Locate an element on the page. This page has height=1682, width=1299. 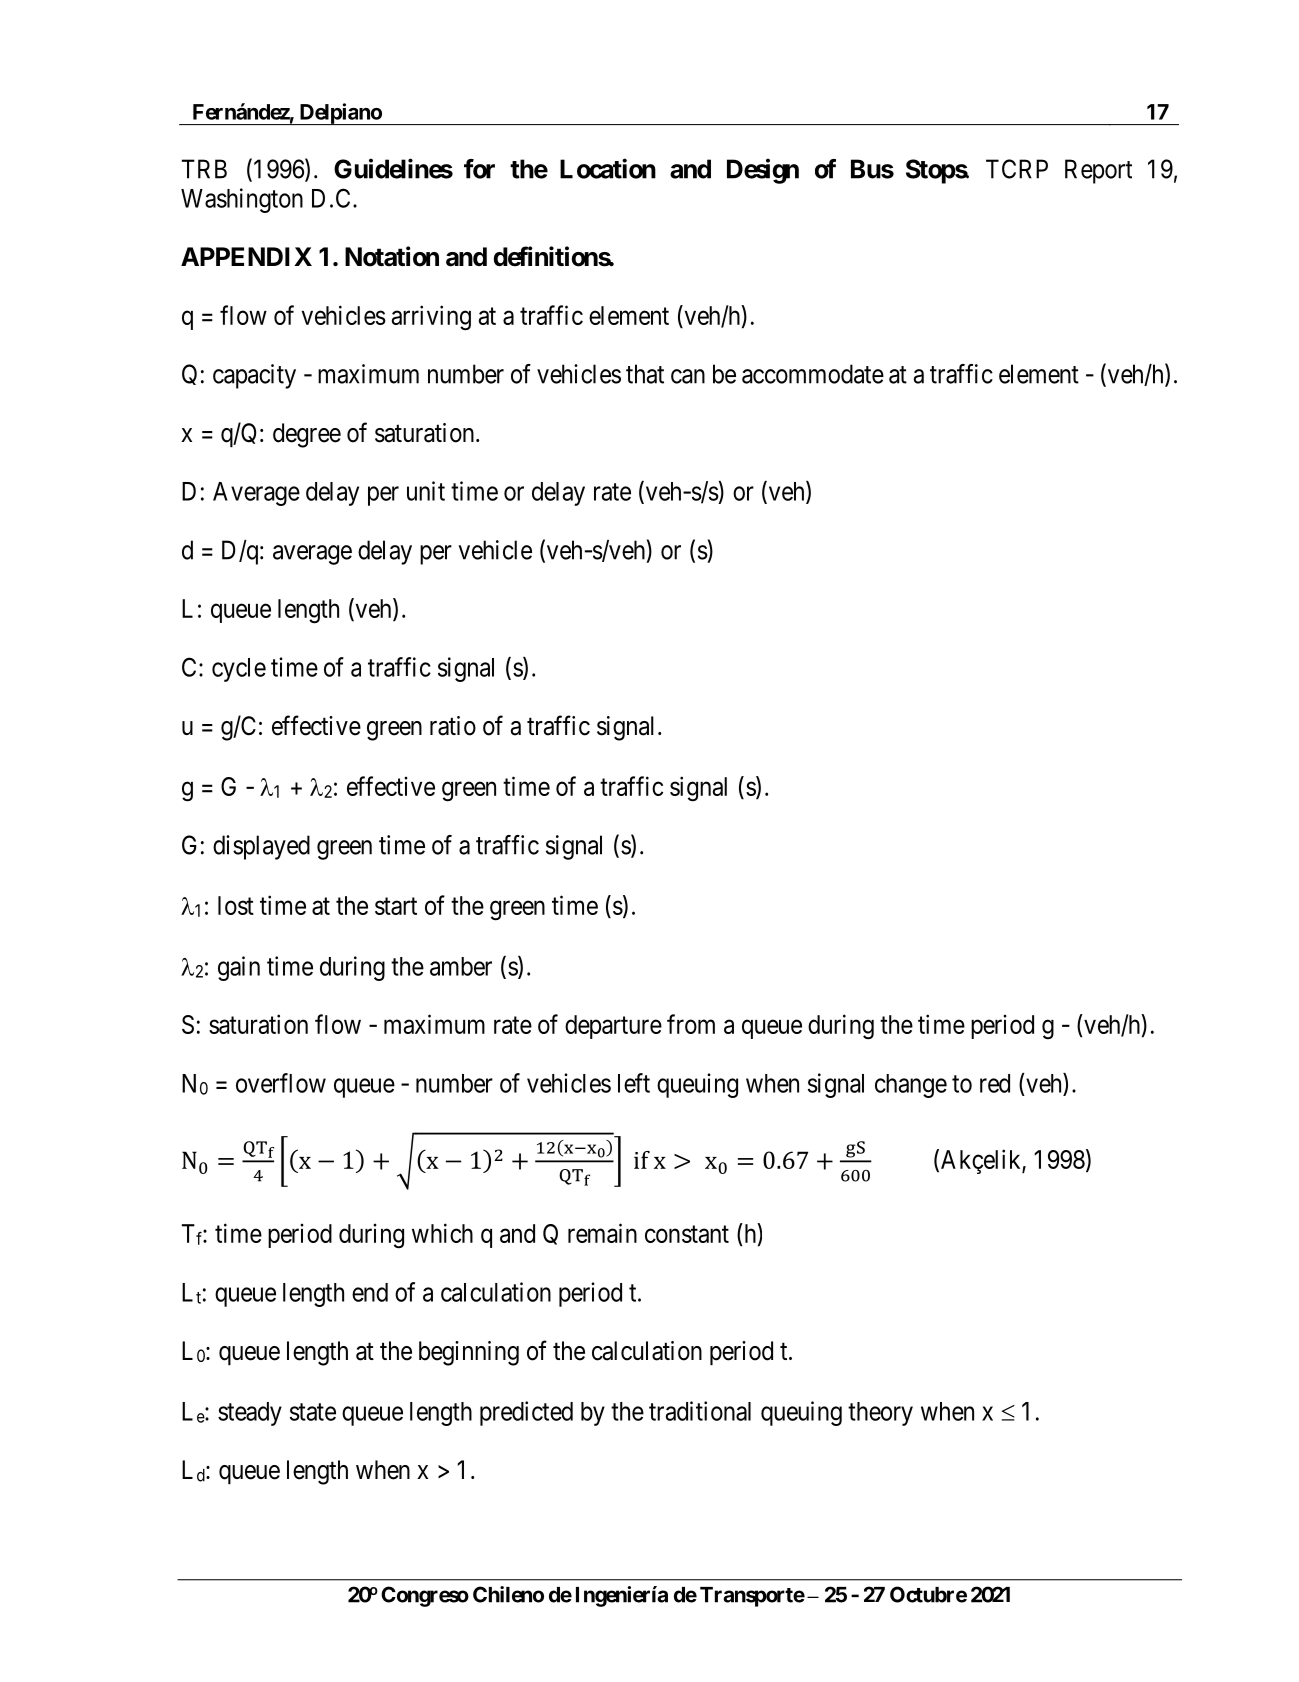
Location is located at coordinates (608, 168).
